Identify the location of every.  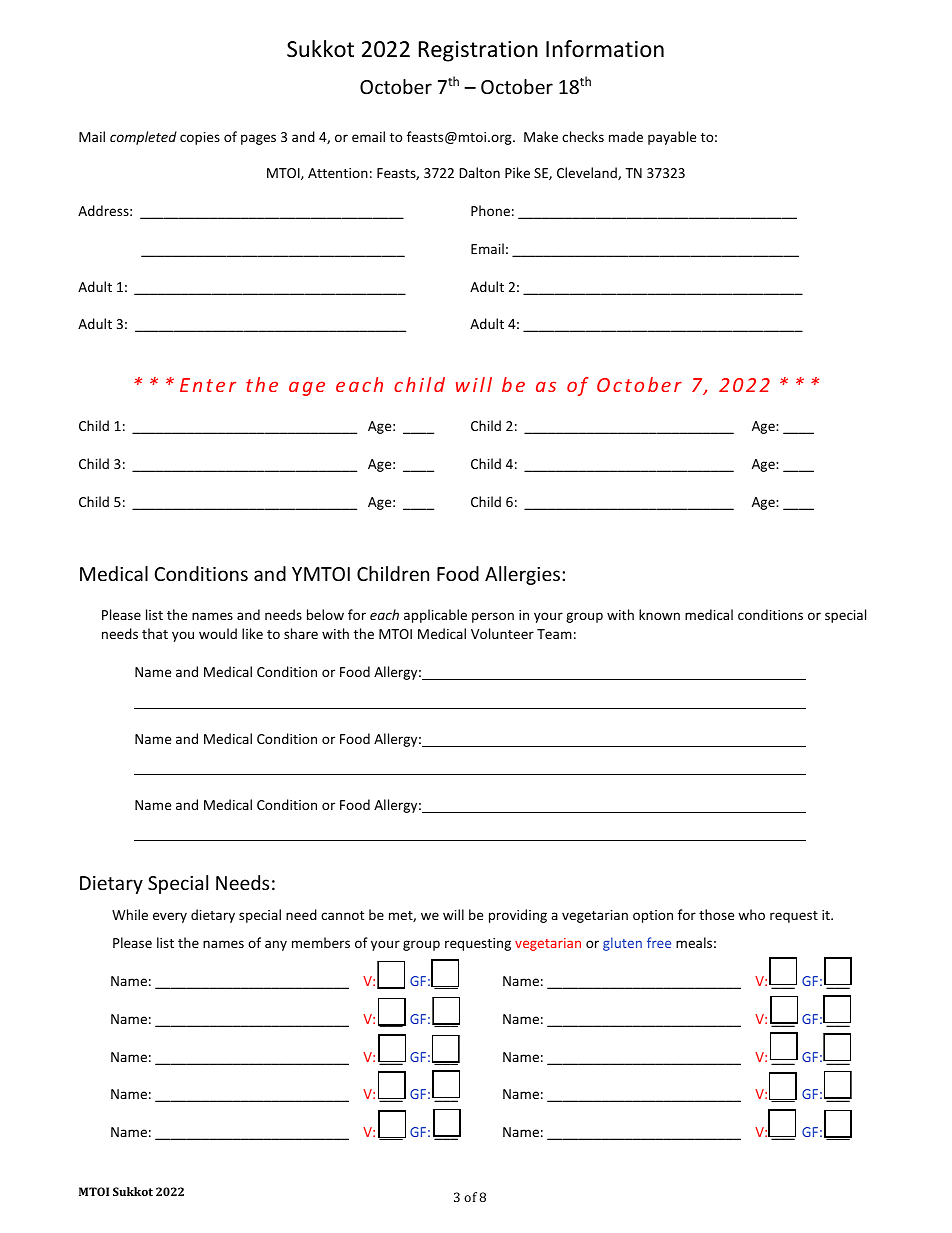
(170, 917).
